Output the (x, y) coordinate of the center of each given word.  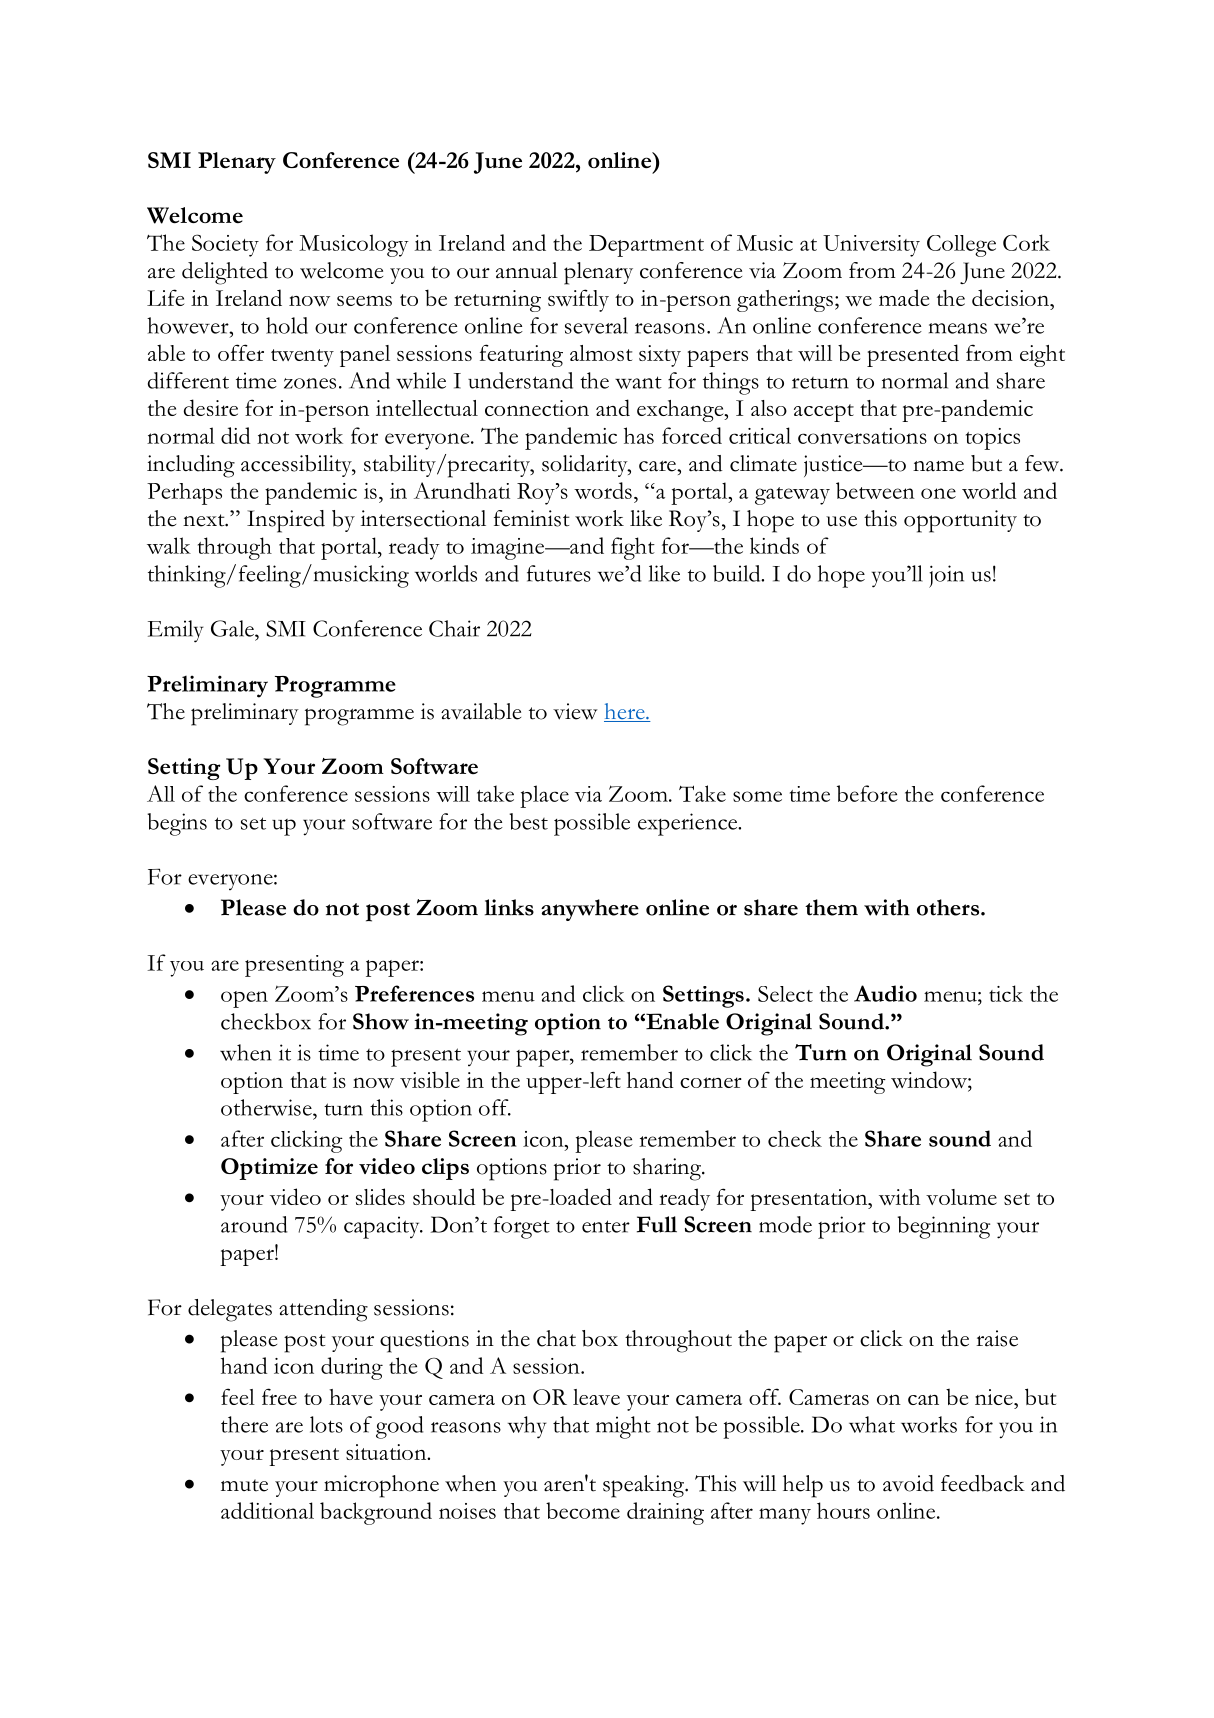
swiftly (578, 300)
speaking (645, 1486)
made (904, 297)
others (949, 907)
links (509, 907)
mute (244, 1485)
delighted (225, 273)
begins (177, 824)
